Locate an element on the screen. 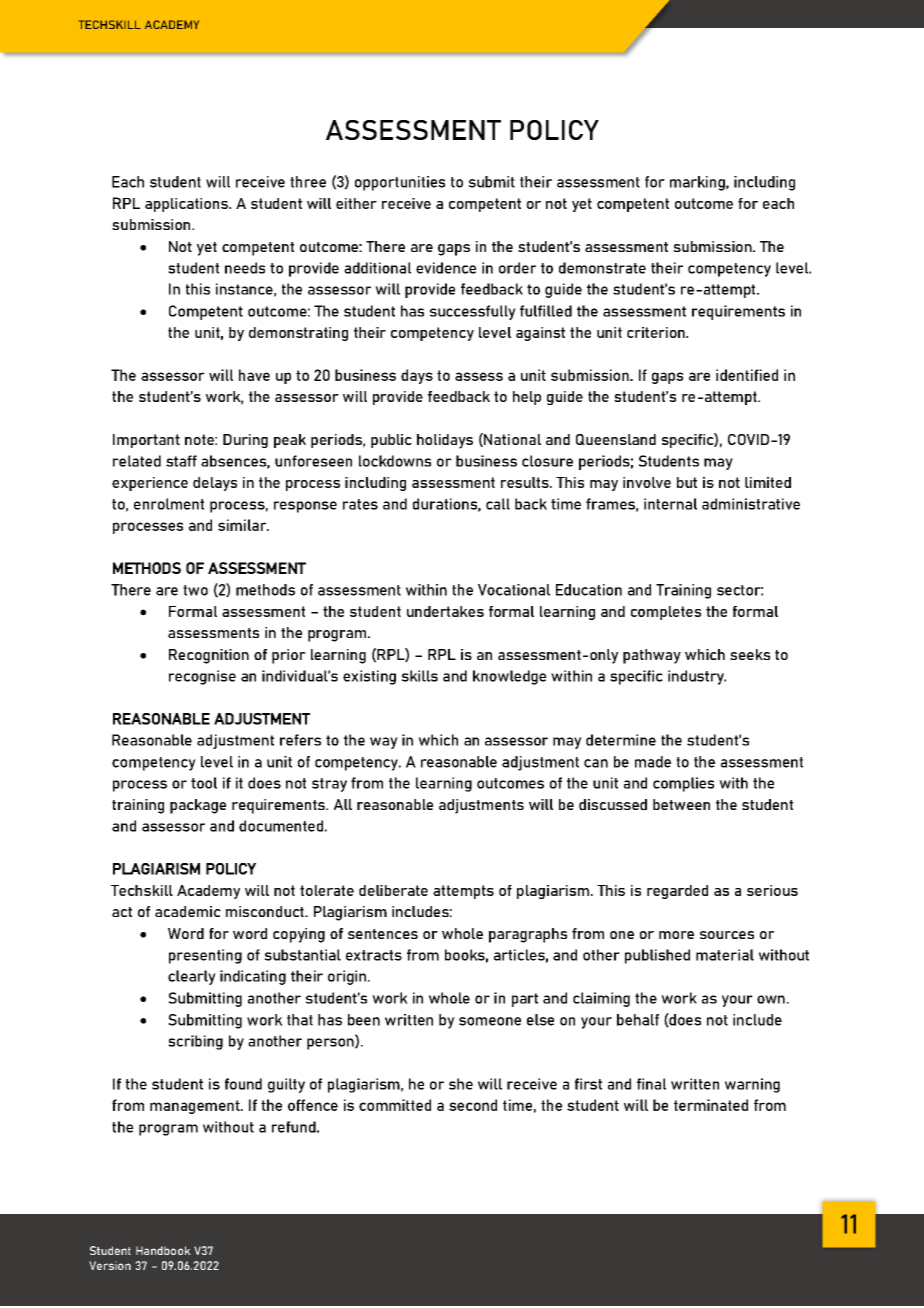 The image size is (924, 1308). second is located at coordinates (473, 1105).
